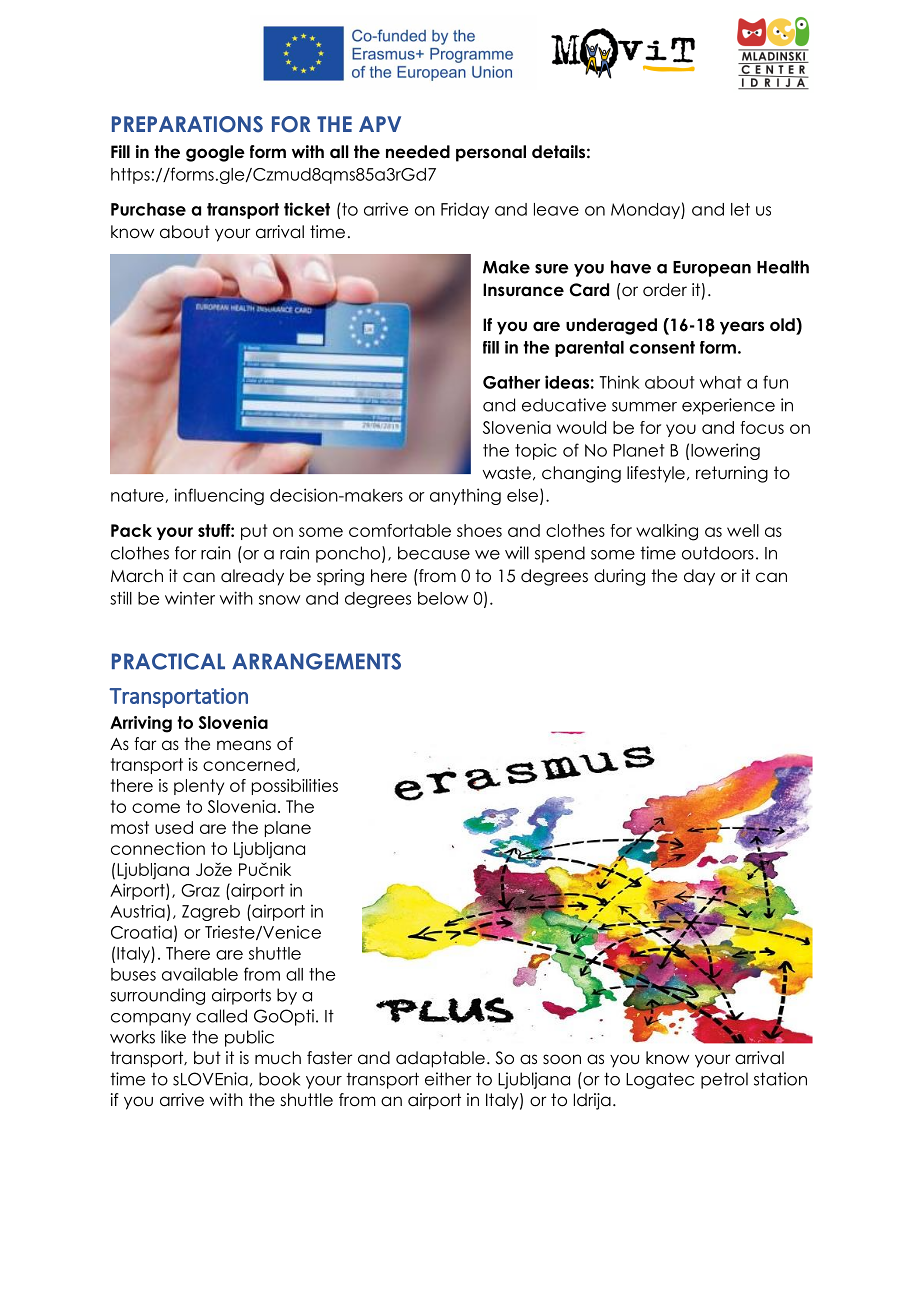  I want to click on possibilities, so click(295, 787).
